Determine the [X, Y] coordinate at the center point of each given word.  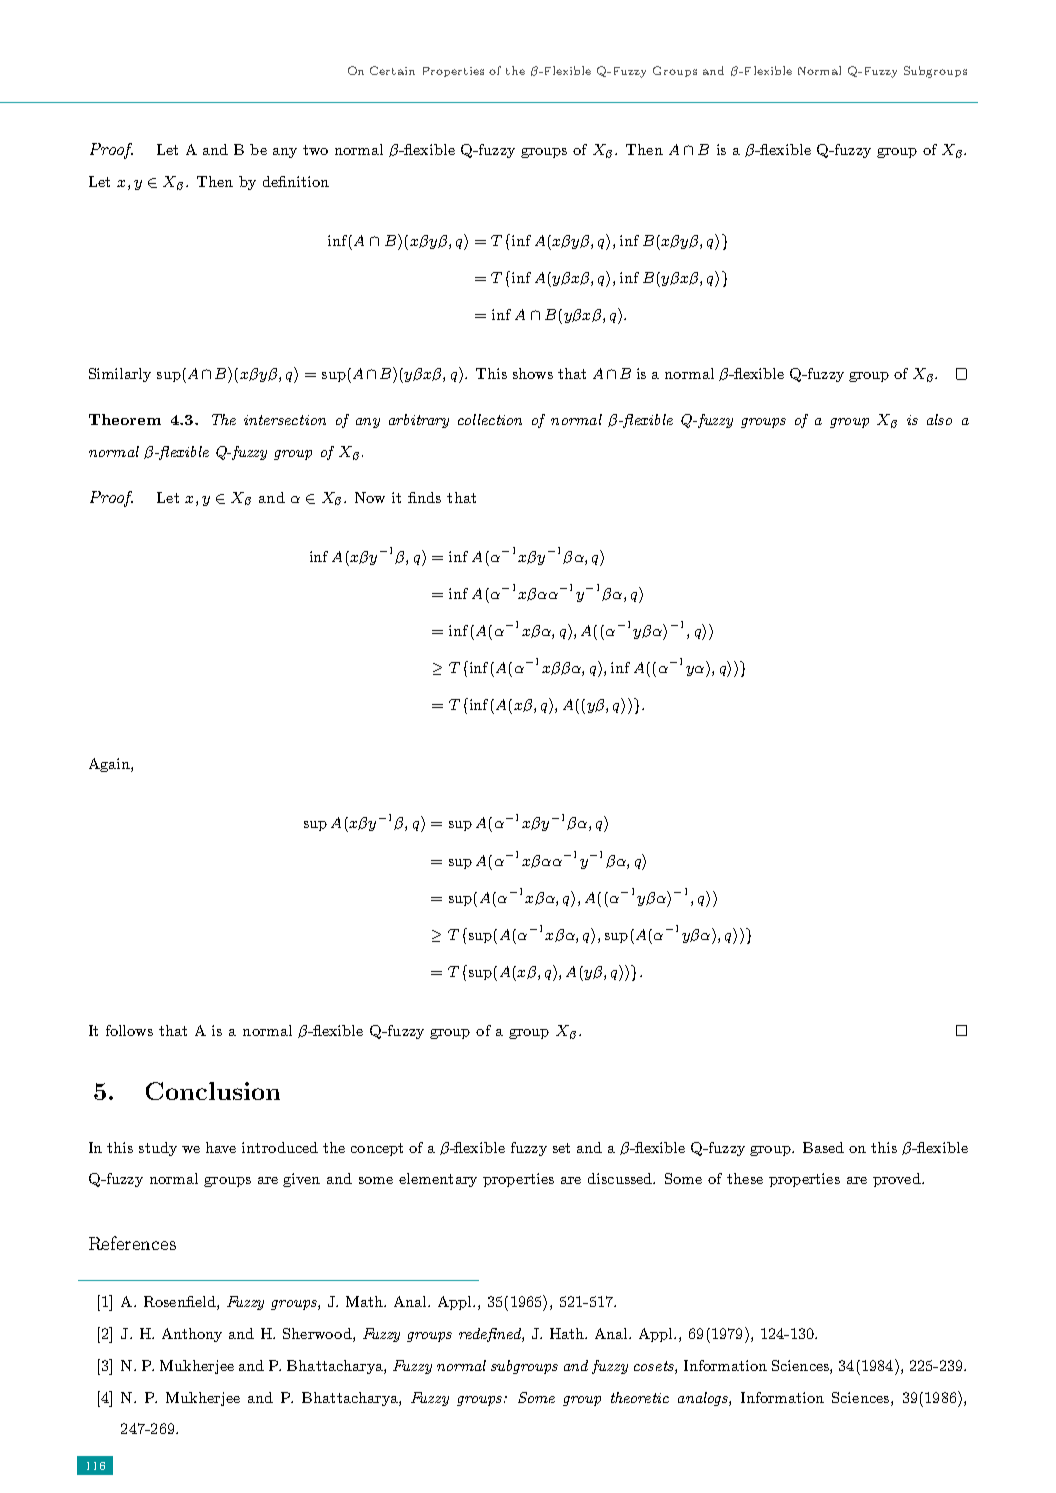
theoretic [640, 1397]
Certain [392, 70]
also [939, 419]
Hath [568, 1333]
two [315, 150]
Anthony [192, 1335]
